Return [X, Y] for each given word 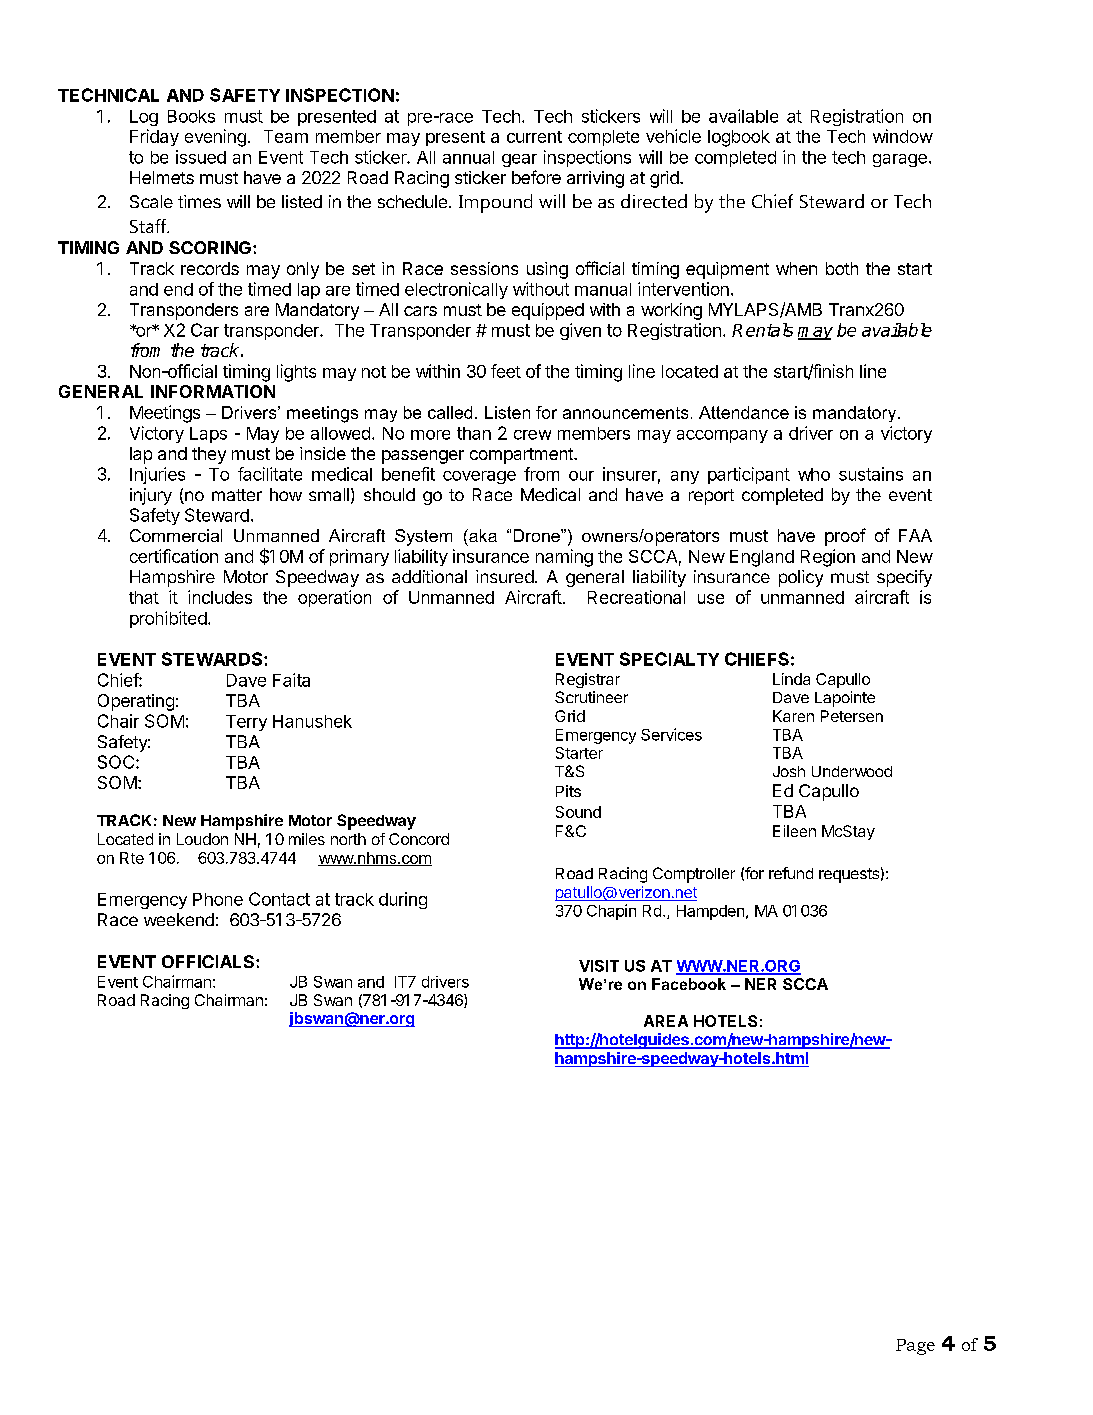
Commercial [176, 535]
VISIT [599, 966]
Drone [538, 535]
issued [201, 157]
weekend [179, 919]
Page [915, 1347]
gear [519, 160]
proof [845, 537]
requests [849, 875]
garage [900, 160]
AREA [666, 1021]
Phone [218, 899]
